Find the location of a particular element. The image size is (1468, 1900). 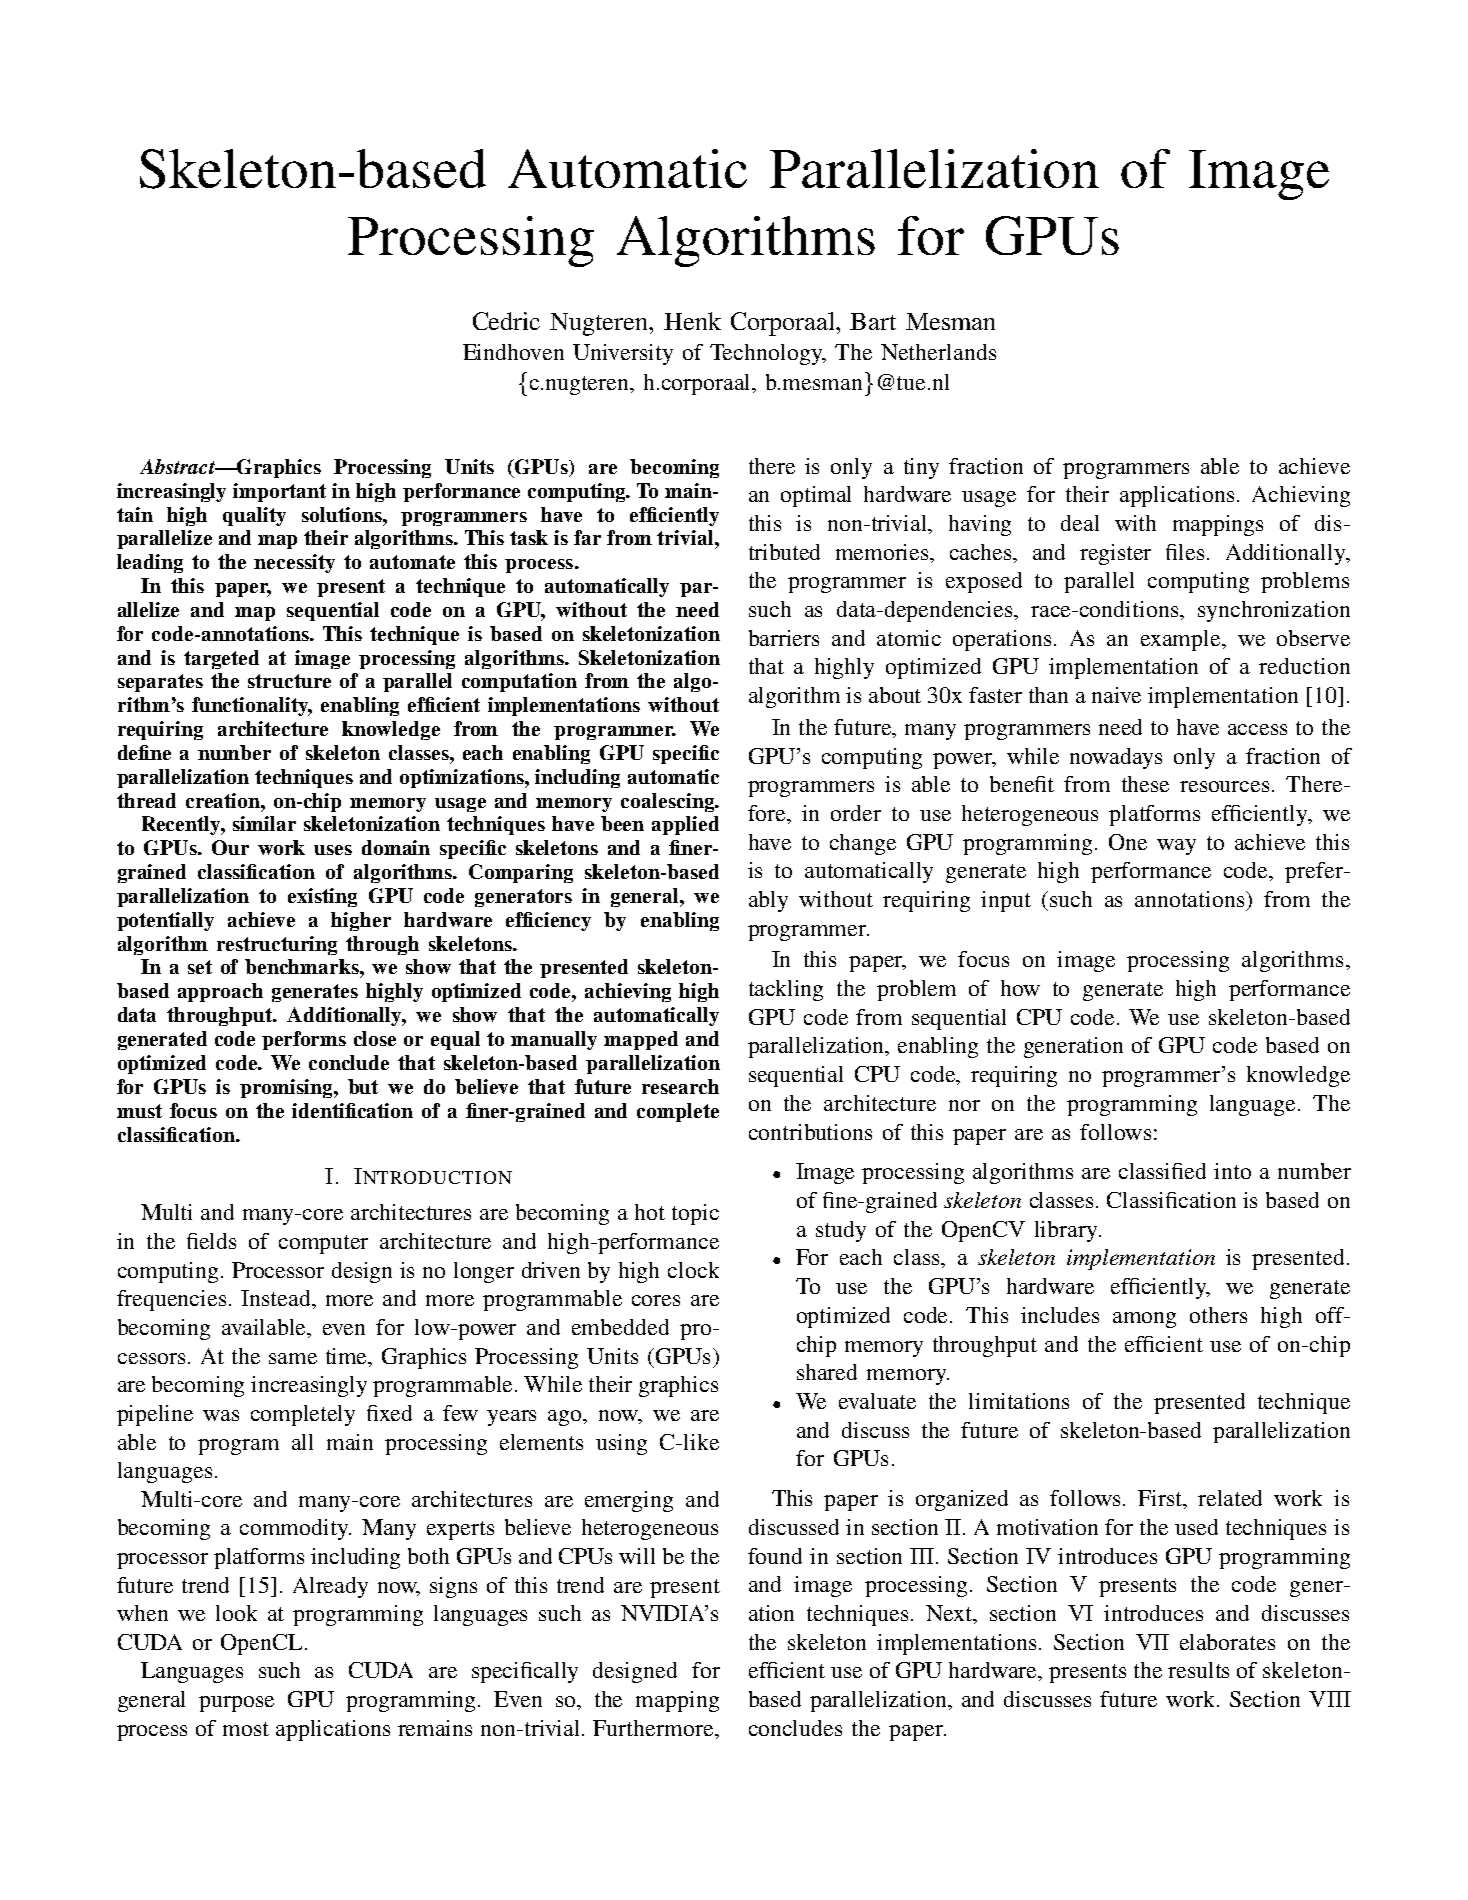

tackling is located at coordinates (786, 990).
